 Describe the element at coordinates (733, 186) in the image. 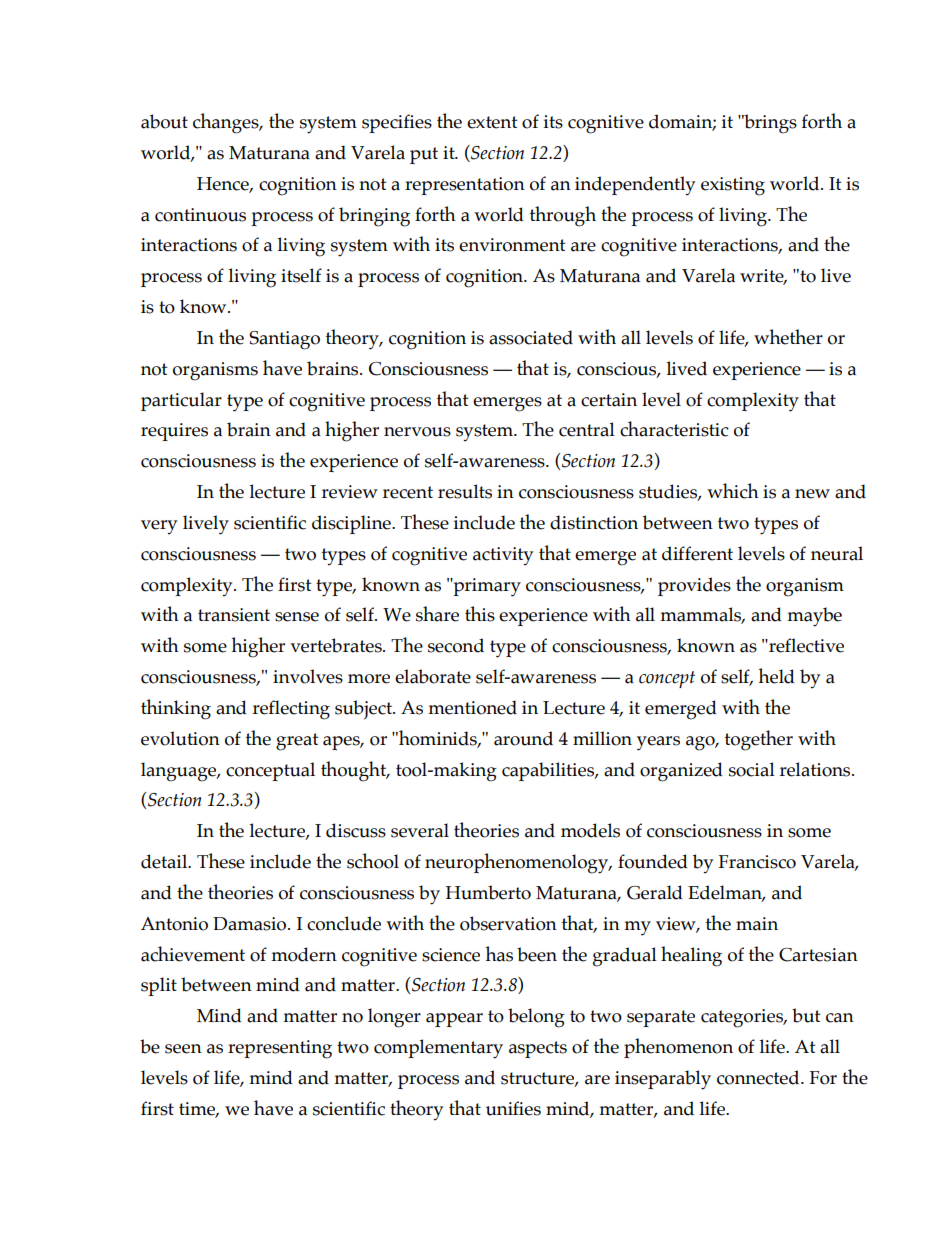

I see `existing` at that location.
